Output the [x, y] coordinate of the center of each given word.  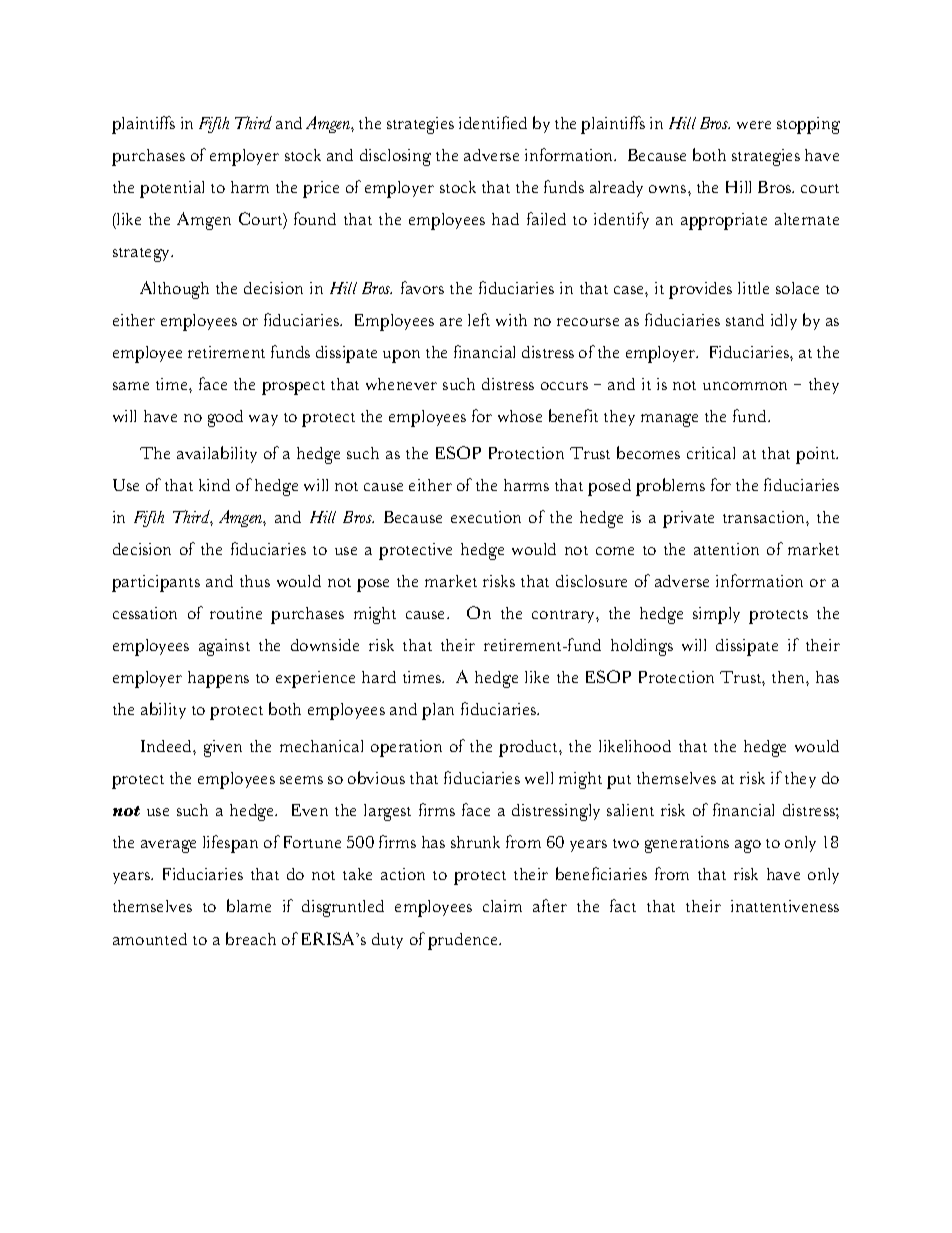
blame [249, 905]
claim [502, 906]
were [754, 125]
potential [172, 189]
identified [493, 122]
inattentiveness [785, 906]
